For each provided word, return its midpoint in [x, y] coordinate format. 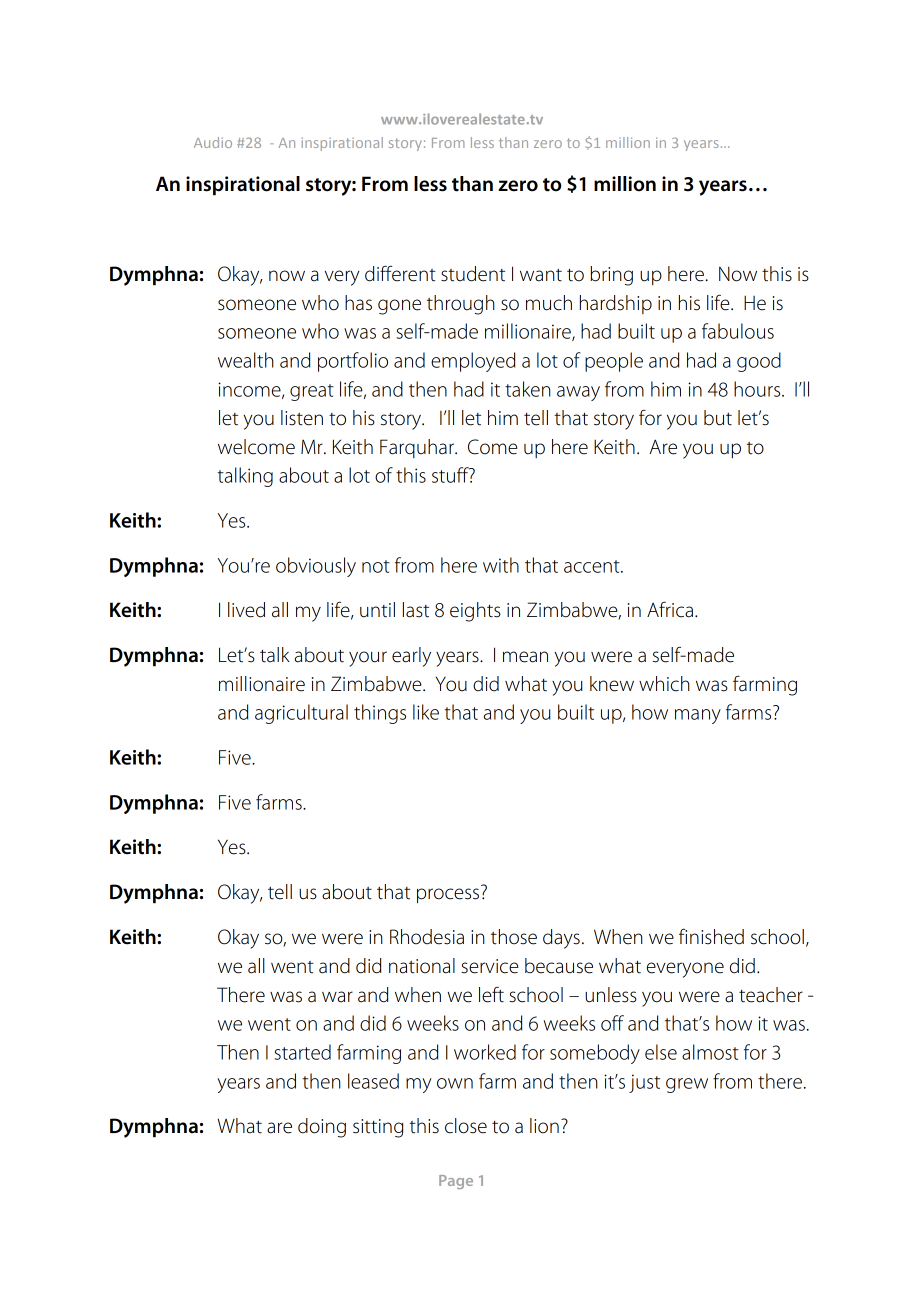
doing [322, 1128]
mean [525, 657]
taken [528, 389]
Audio [213, 142]
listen [302, 418]
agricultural [301, 714]
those [514, 937]
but [718, 418]
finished [711, 937]
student [473, 274]
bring [611, 276]
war [337, 997]
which [664, 684]
